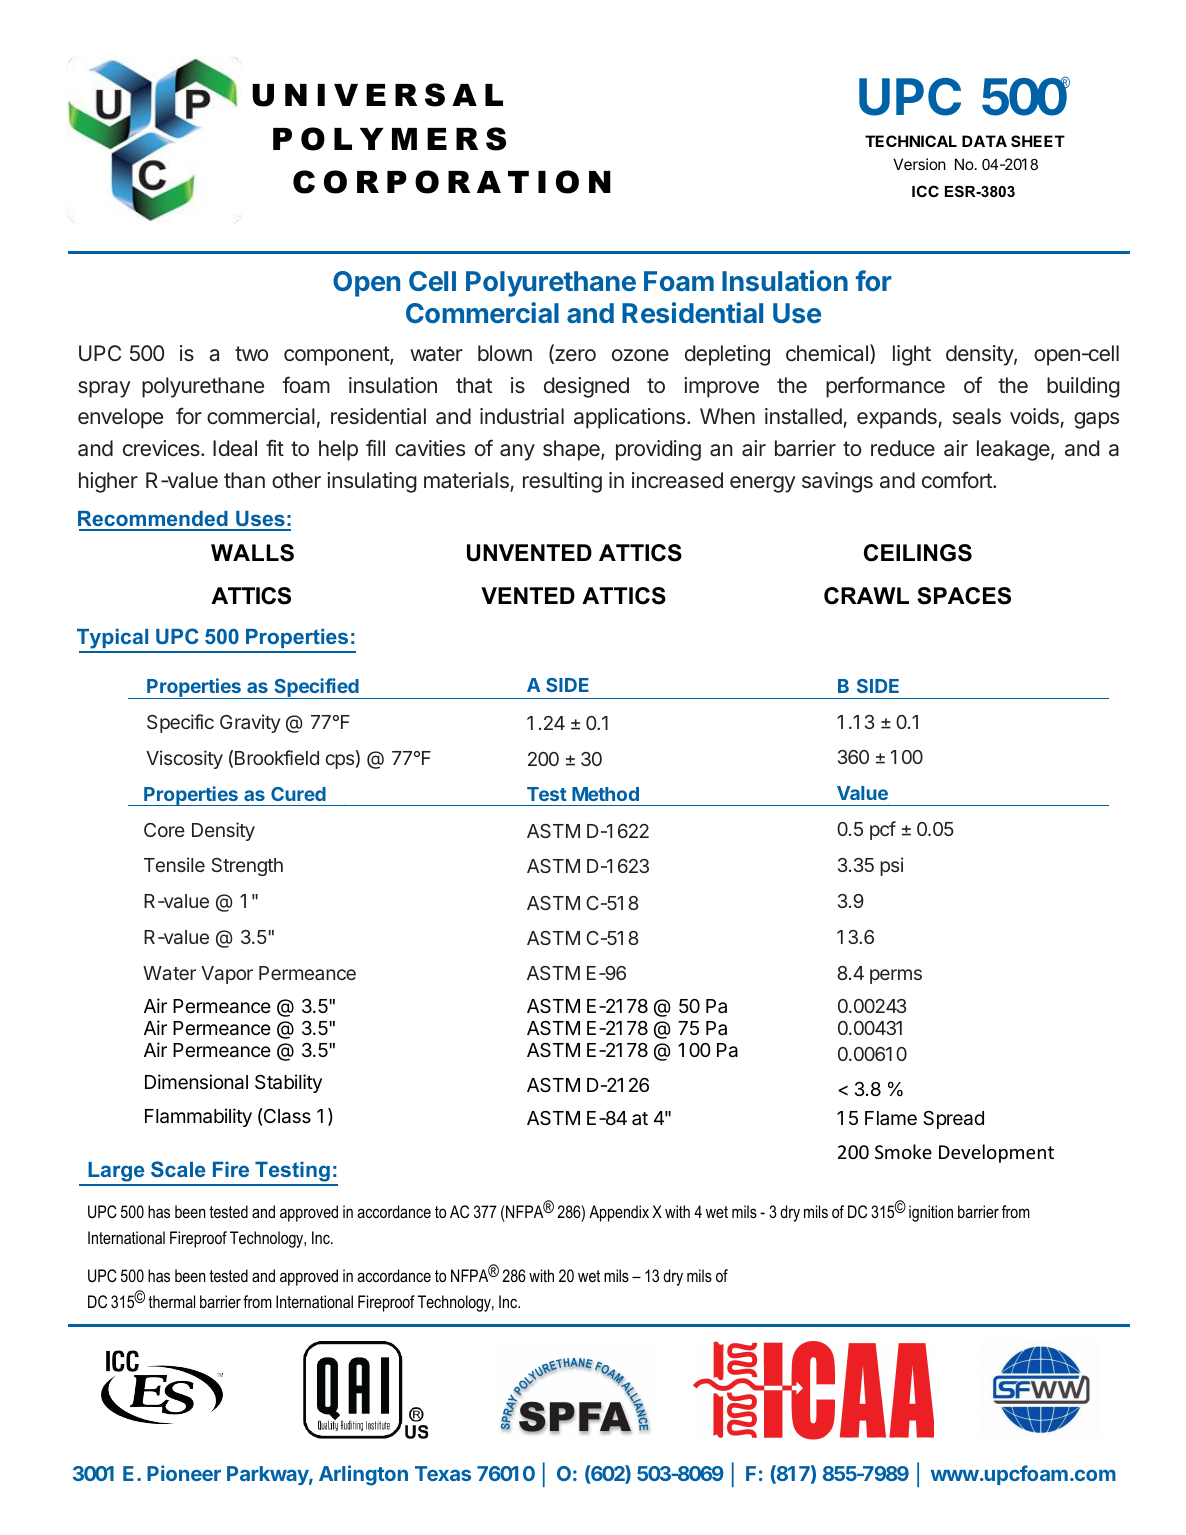  What do you see at coordinates (198, 1117) in the screenshot?
I see `Flammability` at bounding box center [198, 1117].
